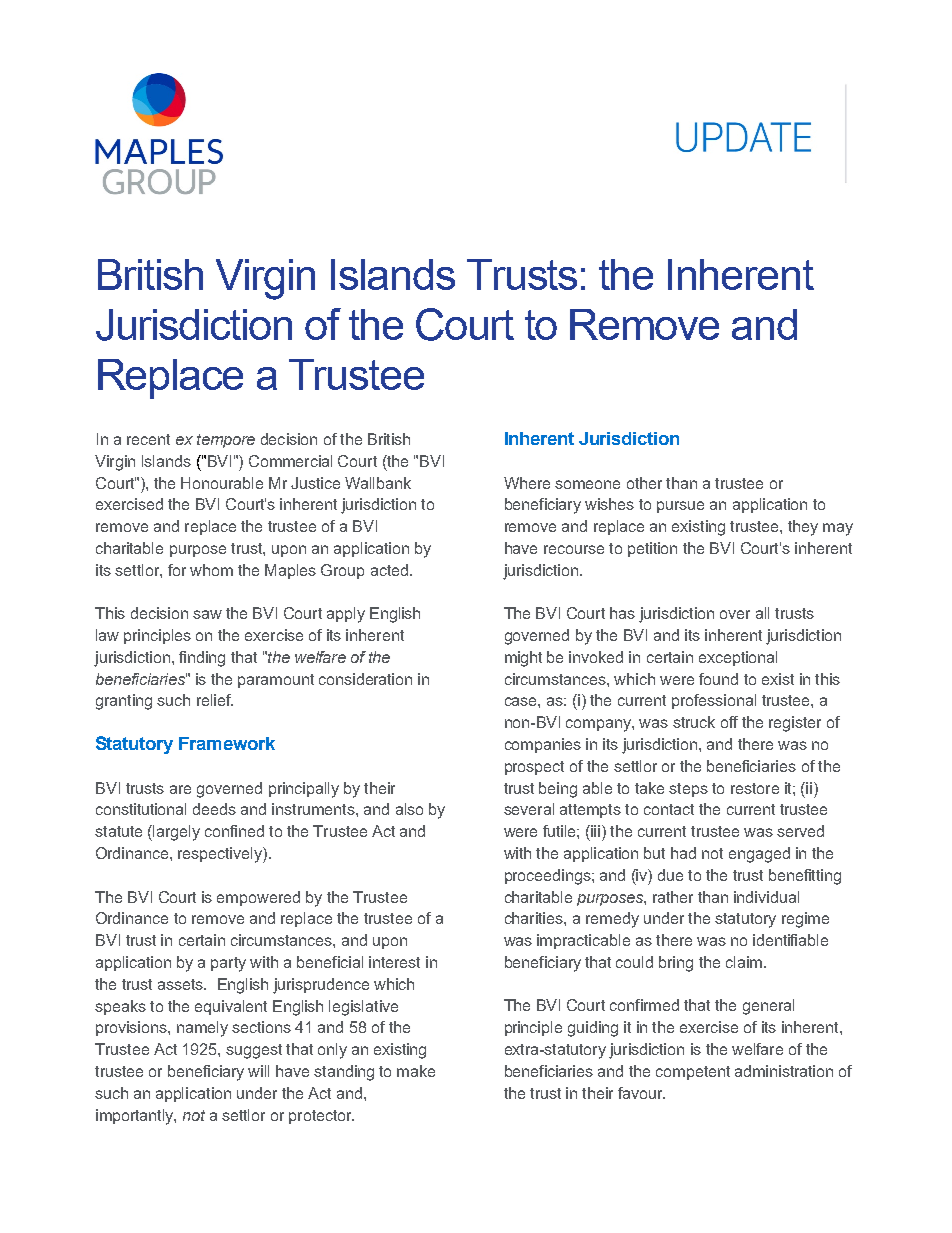 The width and height of the screenshot is (952, 1233). Describe the element at coordinates (226, 441) in the screenshot. I see `tempore` at that location.
